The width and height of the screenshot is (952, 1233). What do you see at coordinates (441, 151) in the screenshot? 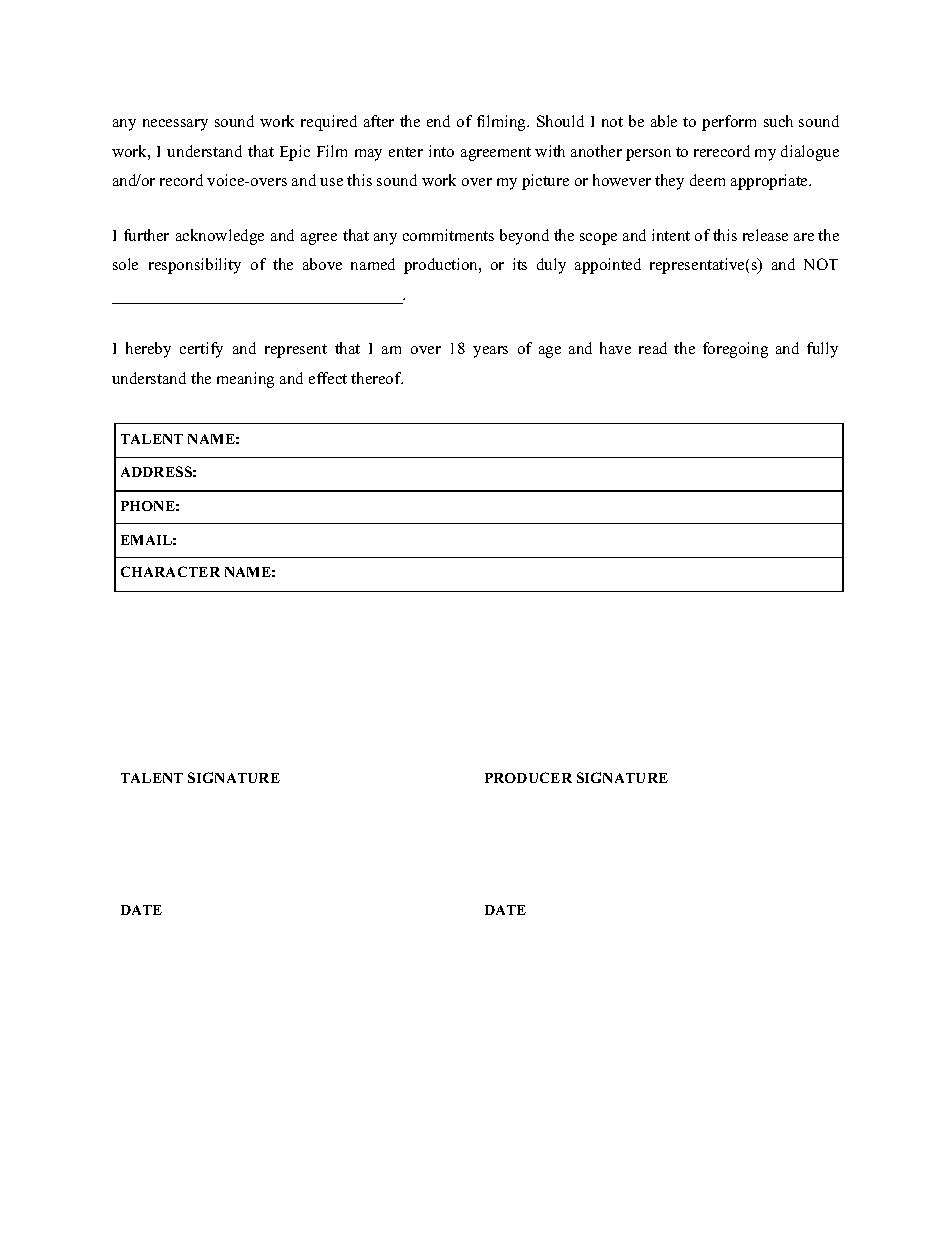
I see `into` at bounding box center [441, 151].
